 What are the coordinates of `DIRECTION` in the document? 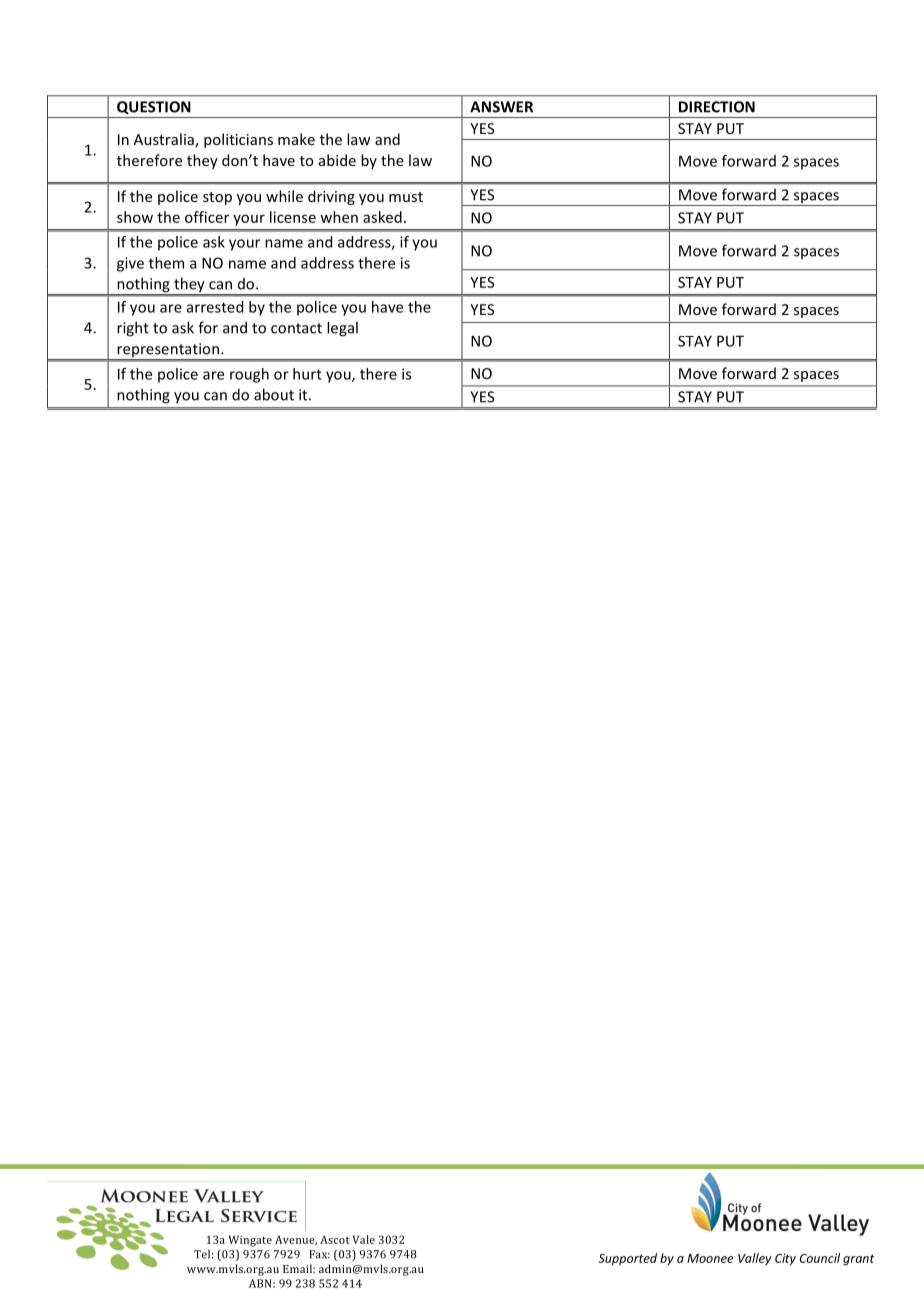 It's located at (717, 107).
